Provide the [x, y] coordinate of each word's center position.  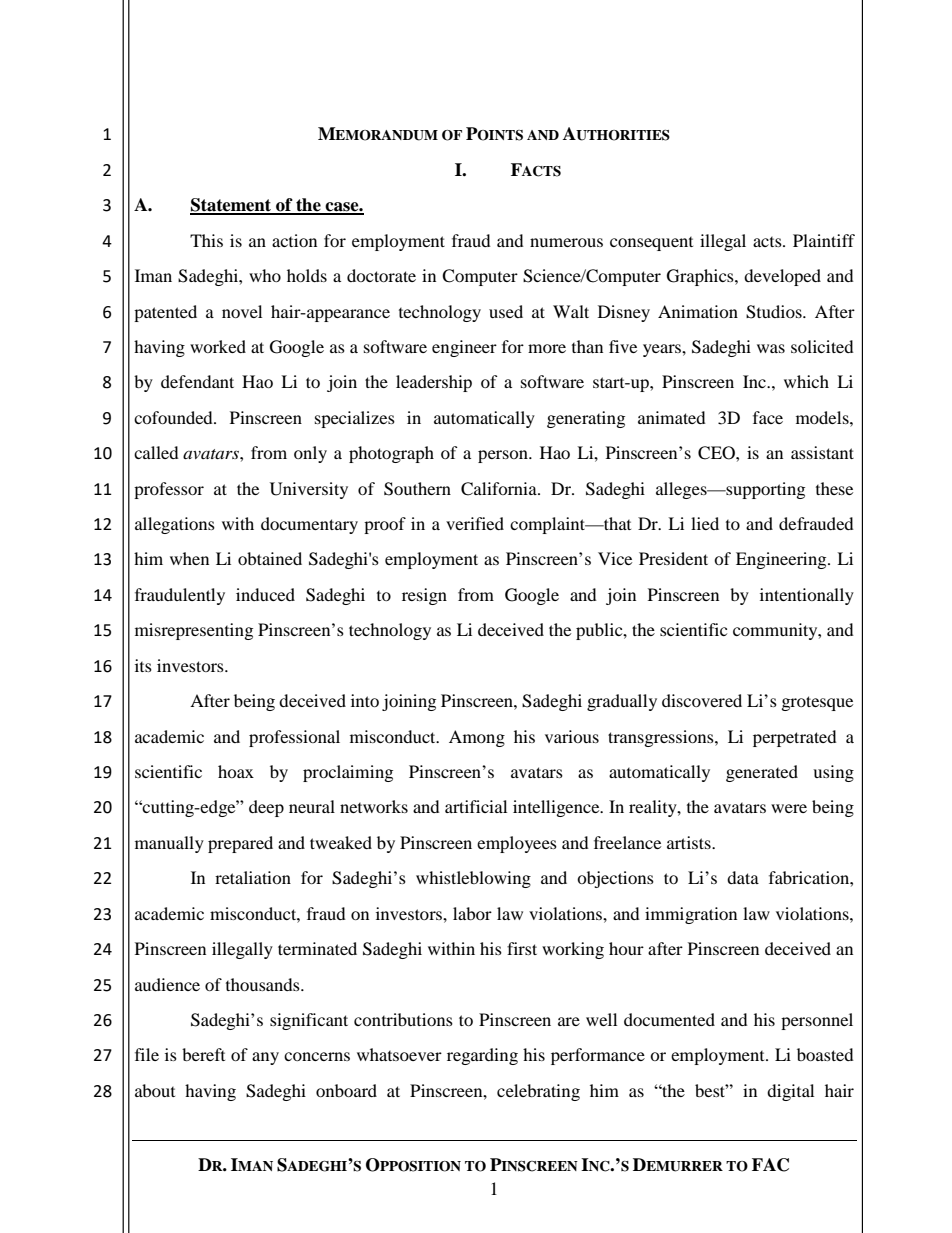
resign [424, 596]
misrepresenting [194, 631]
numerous [566, 242]
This [206, 240]
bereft [203, 1054]
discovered [702, 700]
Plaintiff [824, 240]
